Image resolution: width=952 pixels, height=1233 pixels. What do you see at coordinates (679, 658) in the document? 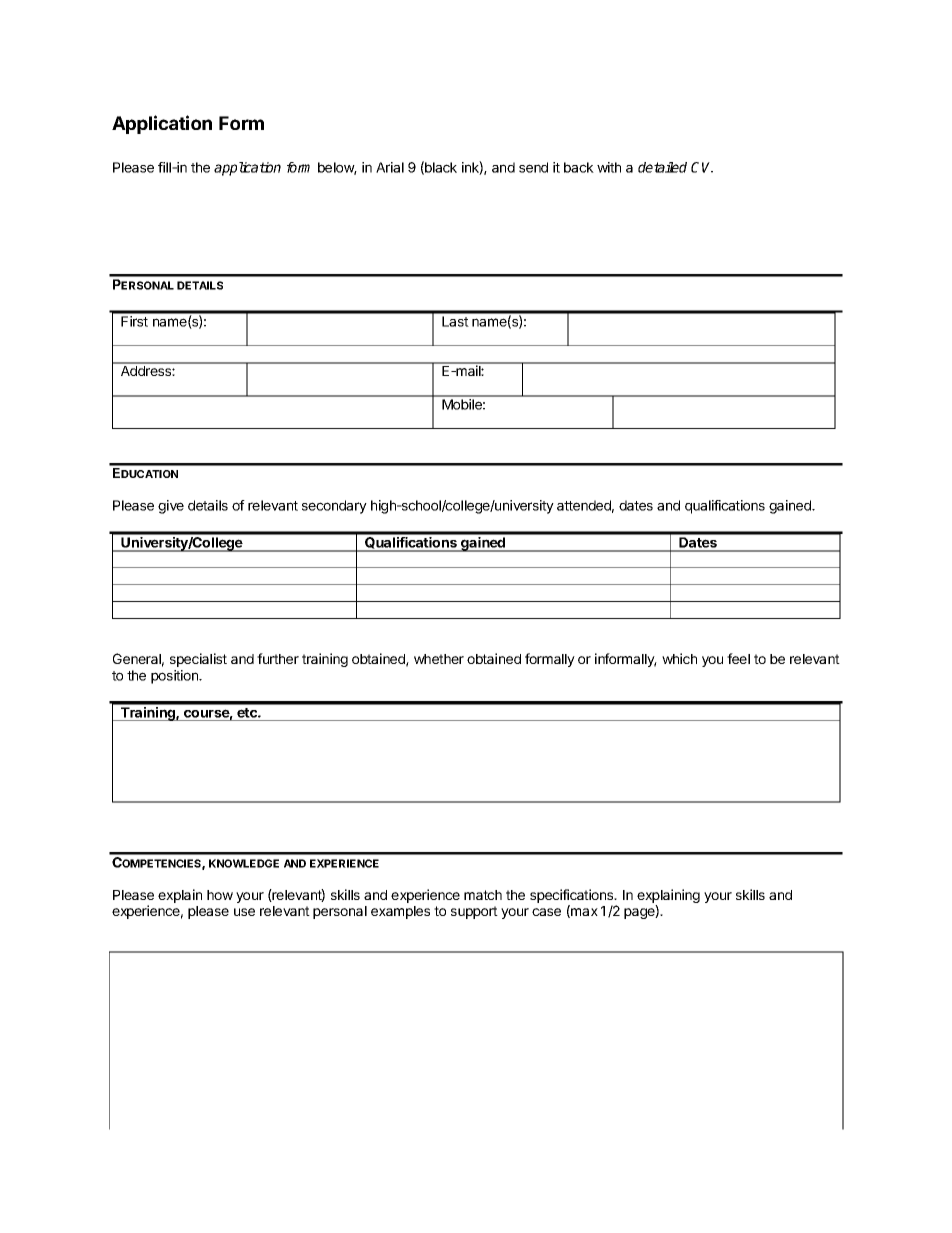
I see `which` at bounding box center [679, 658].
